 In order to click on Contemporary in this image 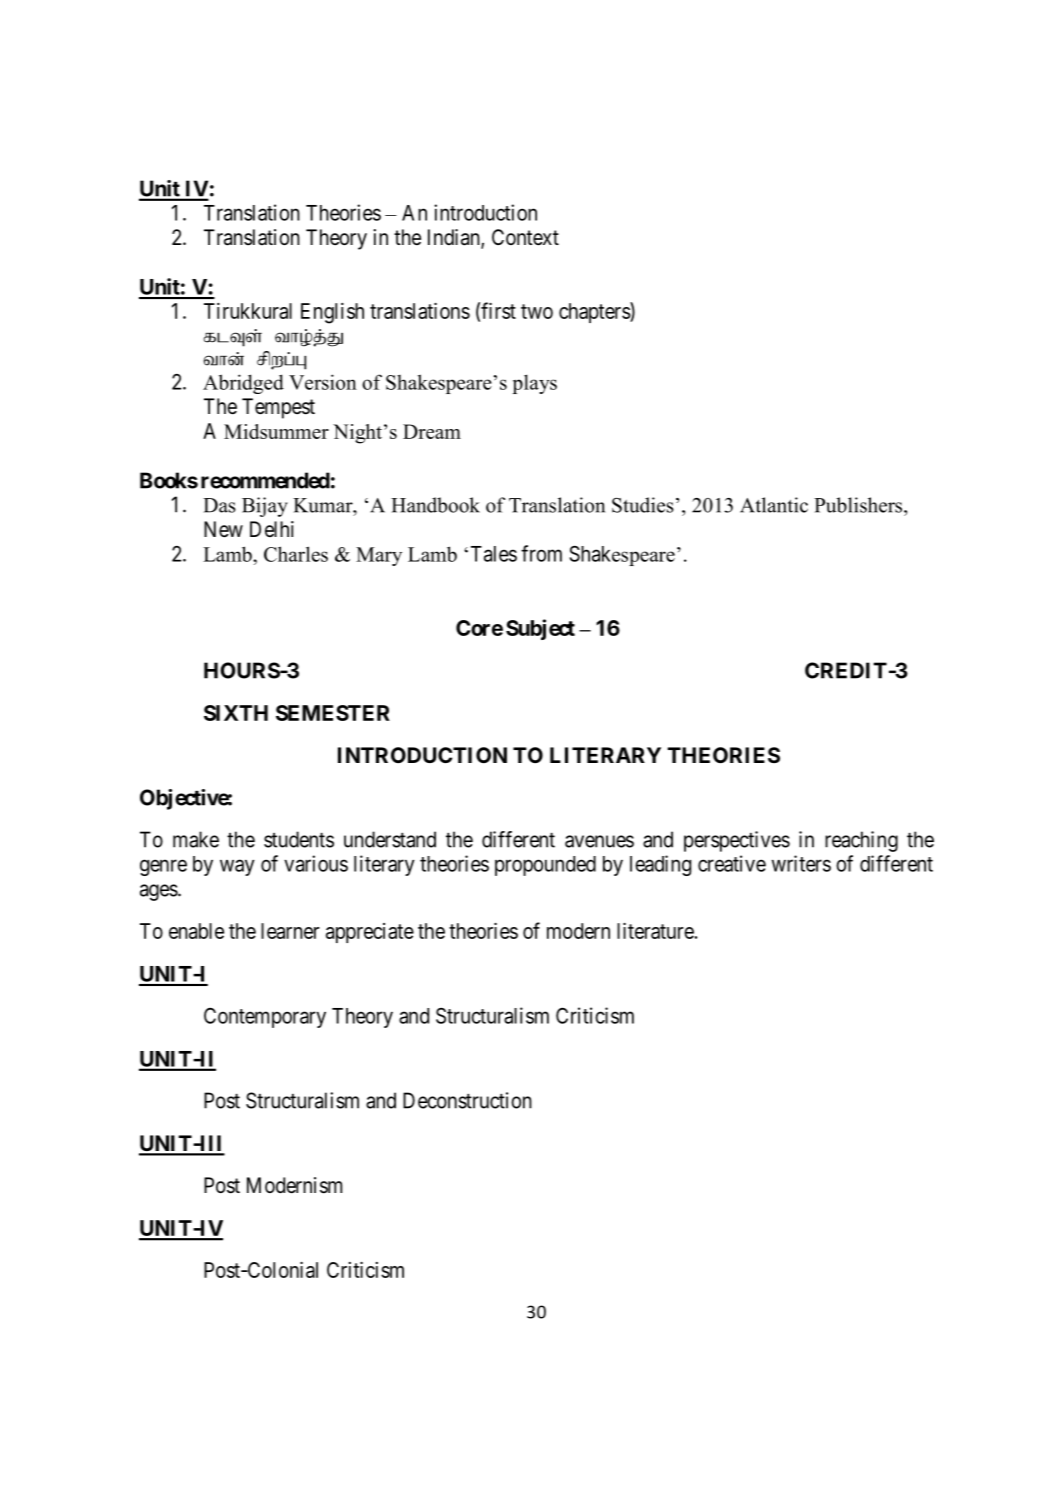, I will do `click(265, 1017)`.
